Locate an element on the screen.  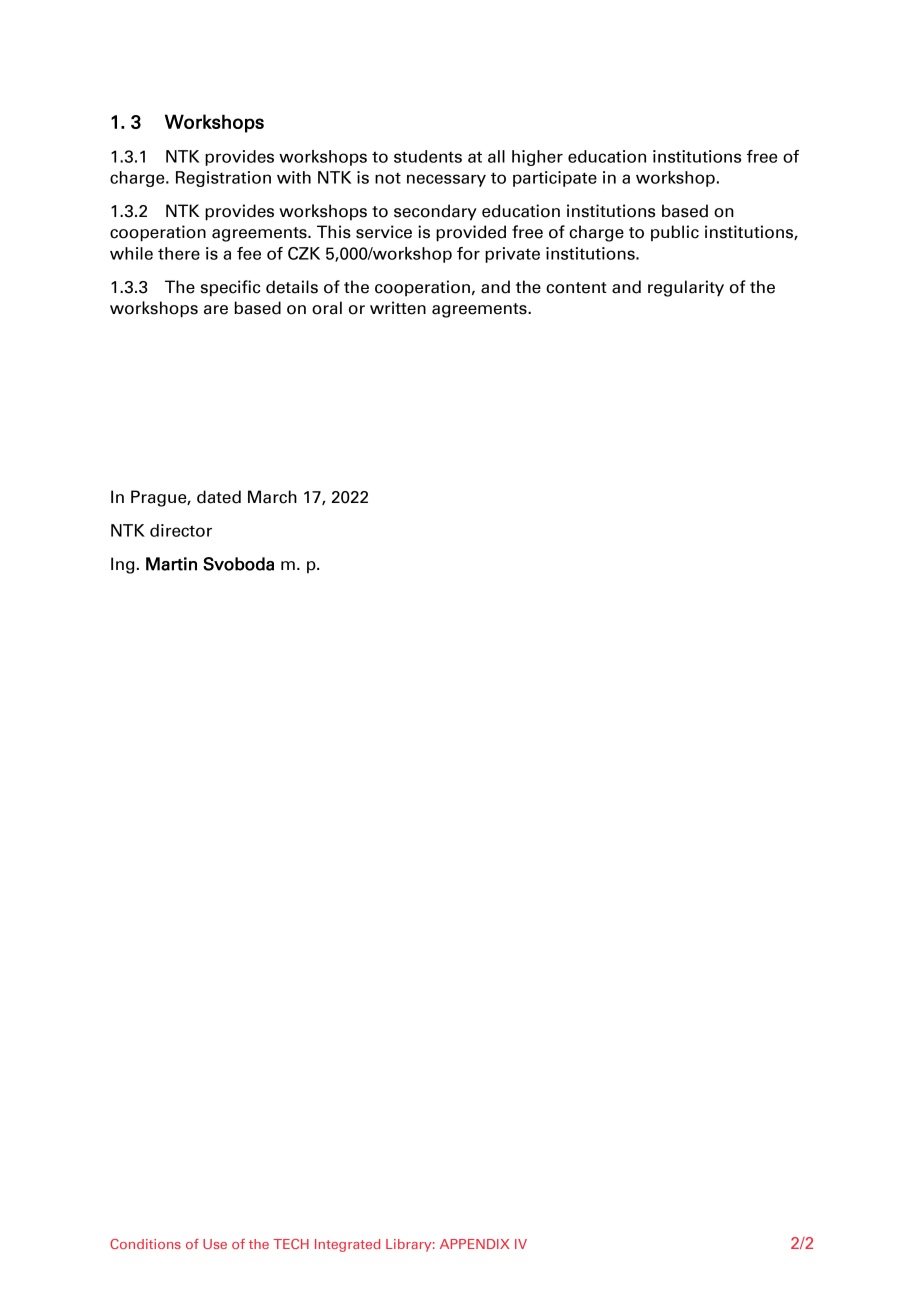
TECH is located at coordinates (291, 1244).
